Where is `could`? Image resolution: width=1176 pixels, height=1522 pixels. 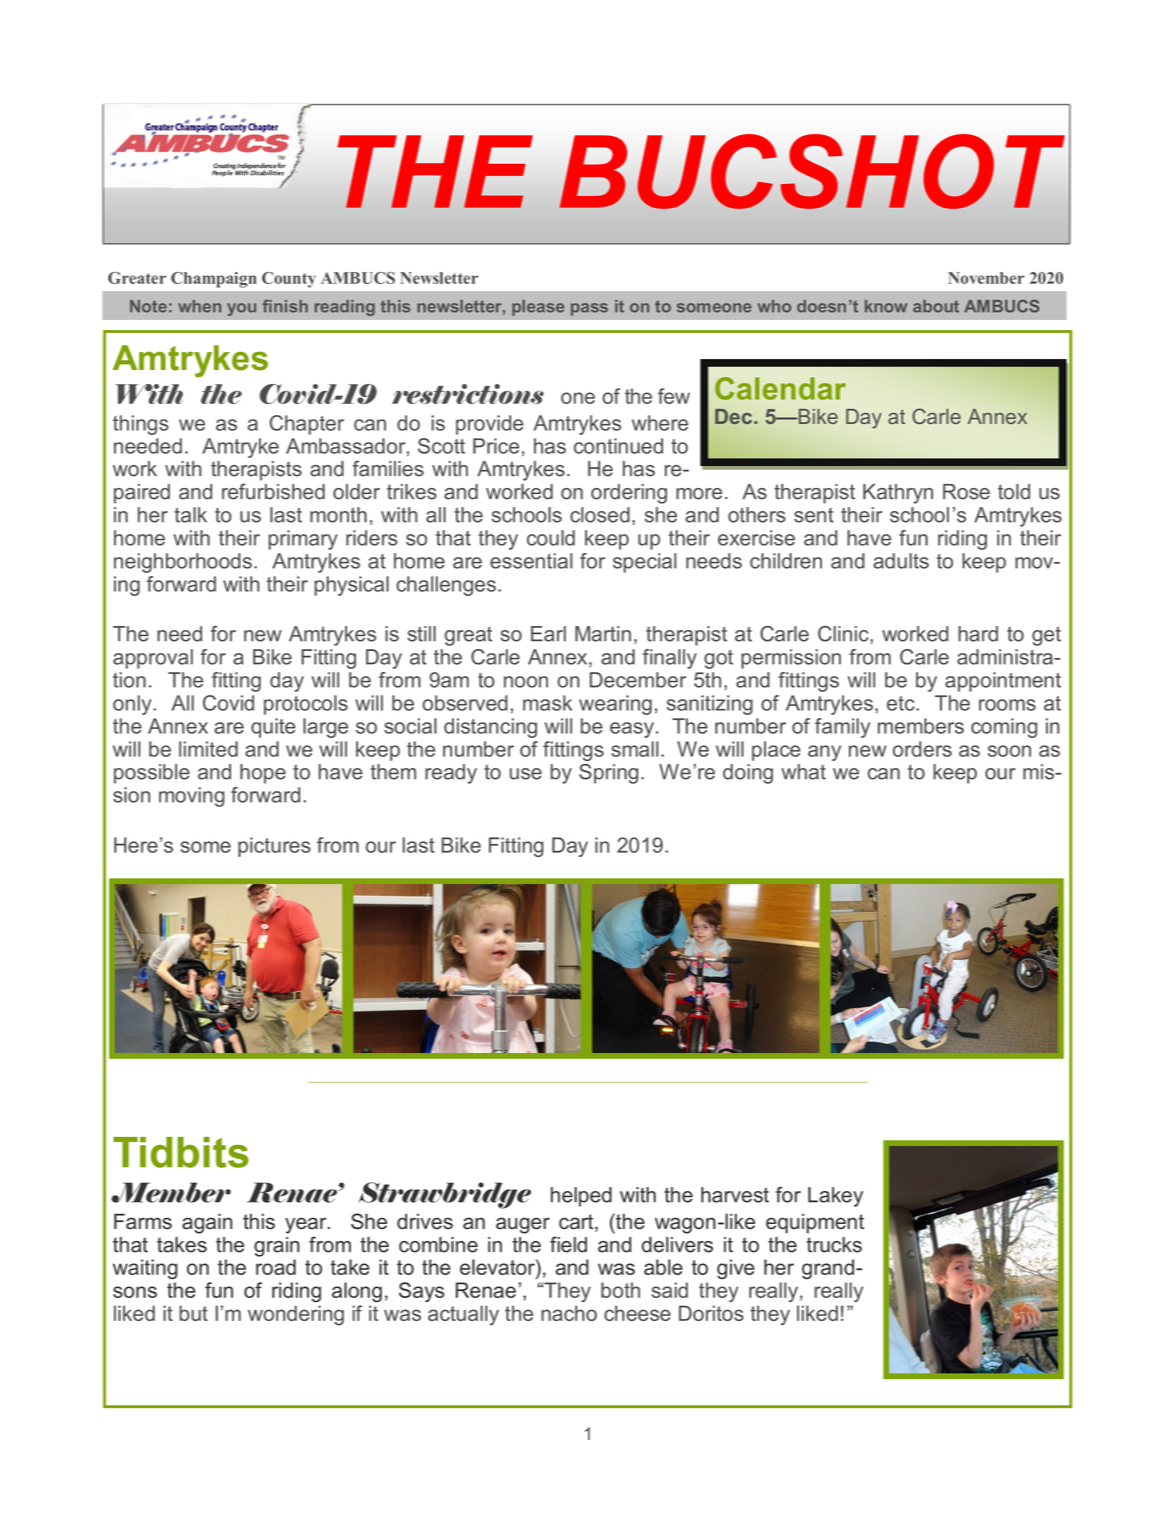 could is located at coordinates (551, 538).
